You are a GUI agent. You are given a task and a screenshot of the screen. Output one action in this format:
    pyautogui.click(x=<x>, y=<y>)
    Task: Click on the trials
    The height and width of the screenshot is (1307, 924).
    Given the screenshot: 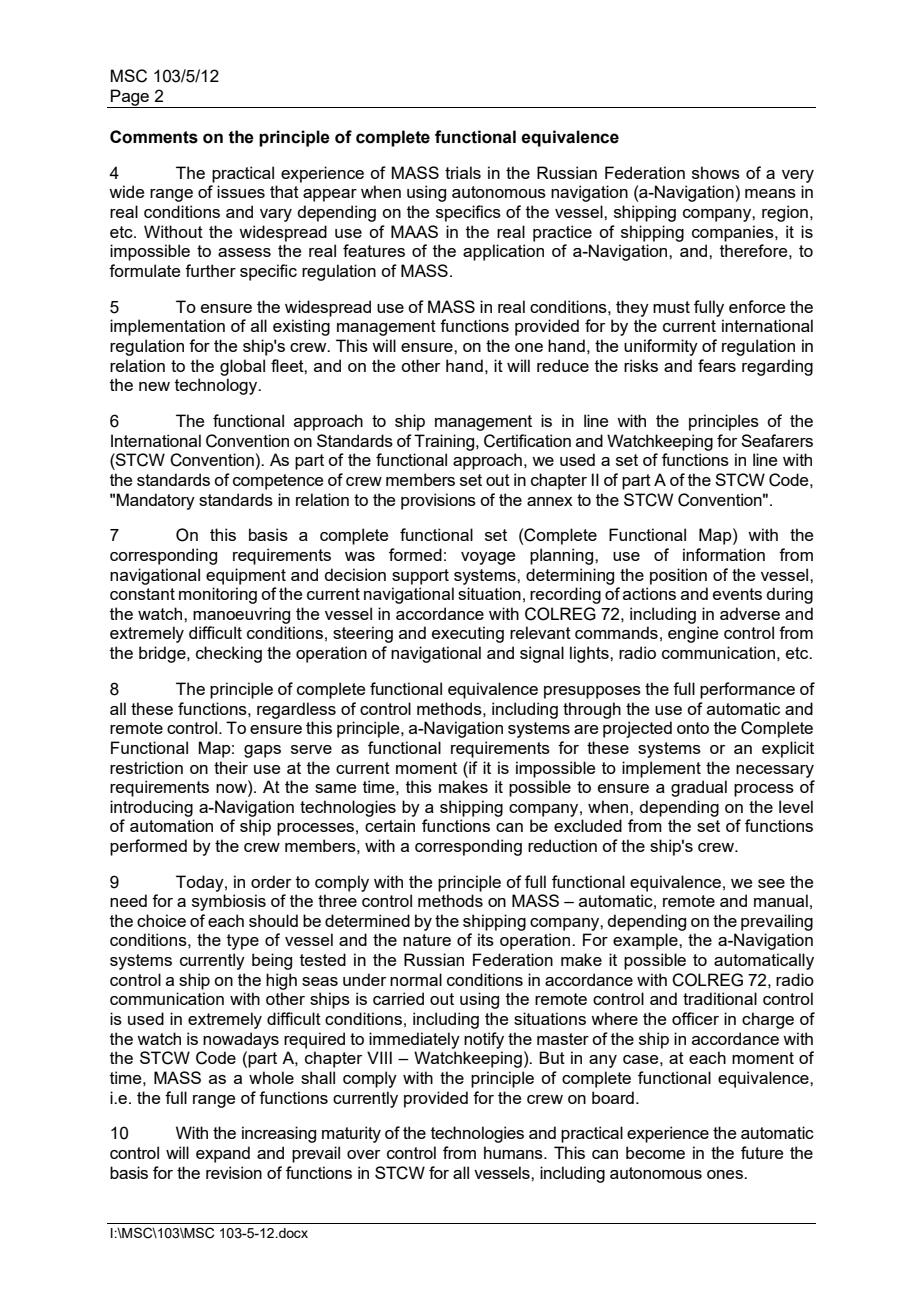 What is the action you would take?
    pyautogui.click(x=463, y=172)
